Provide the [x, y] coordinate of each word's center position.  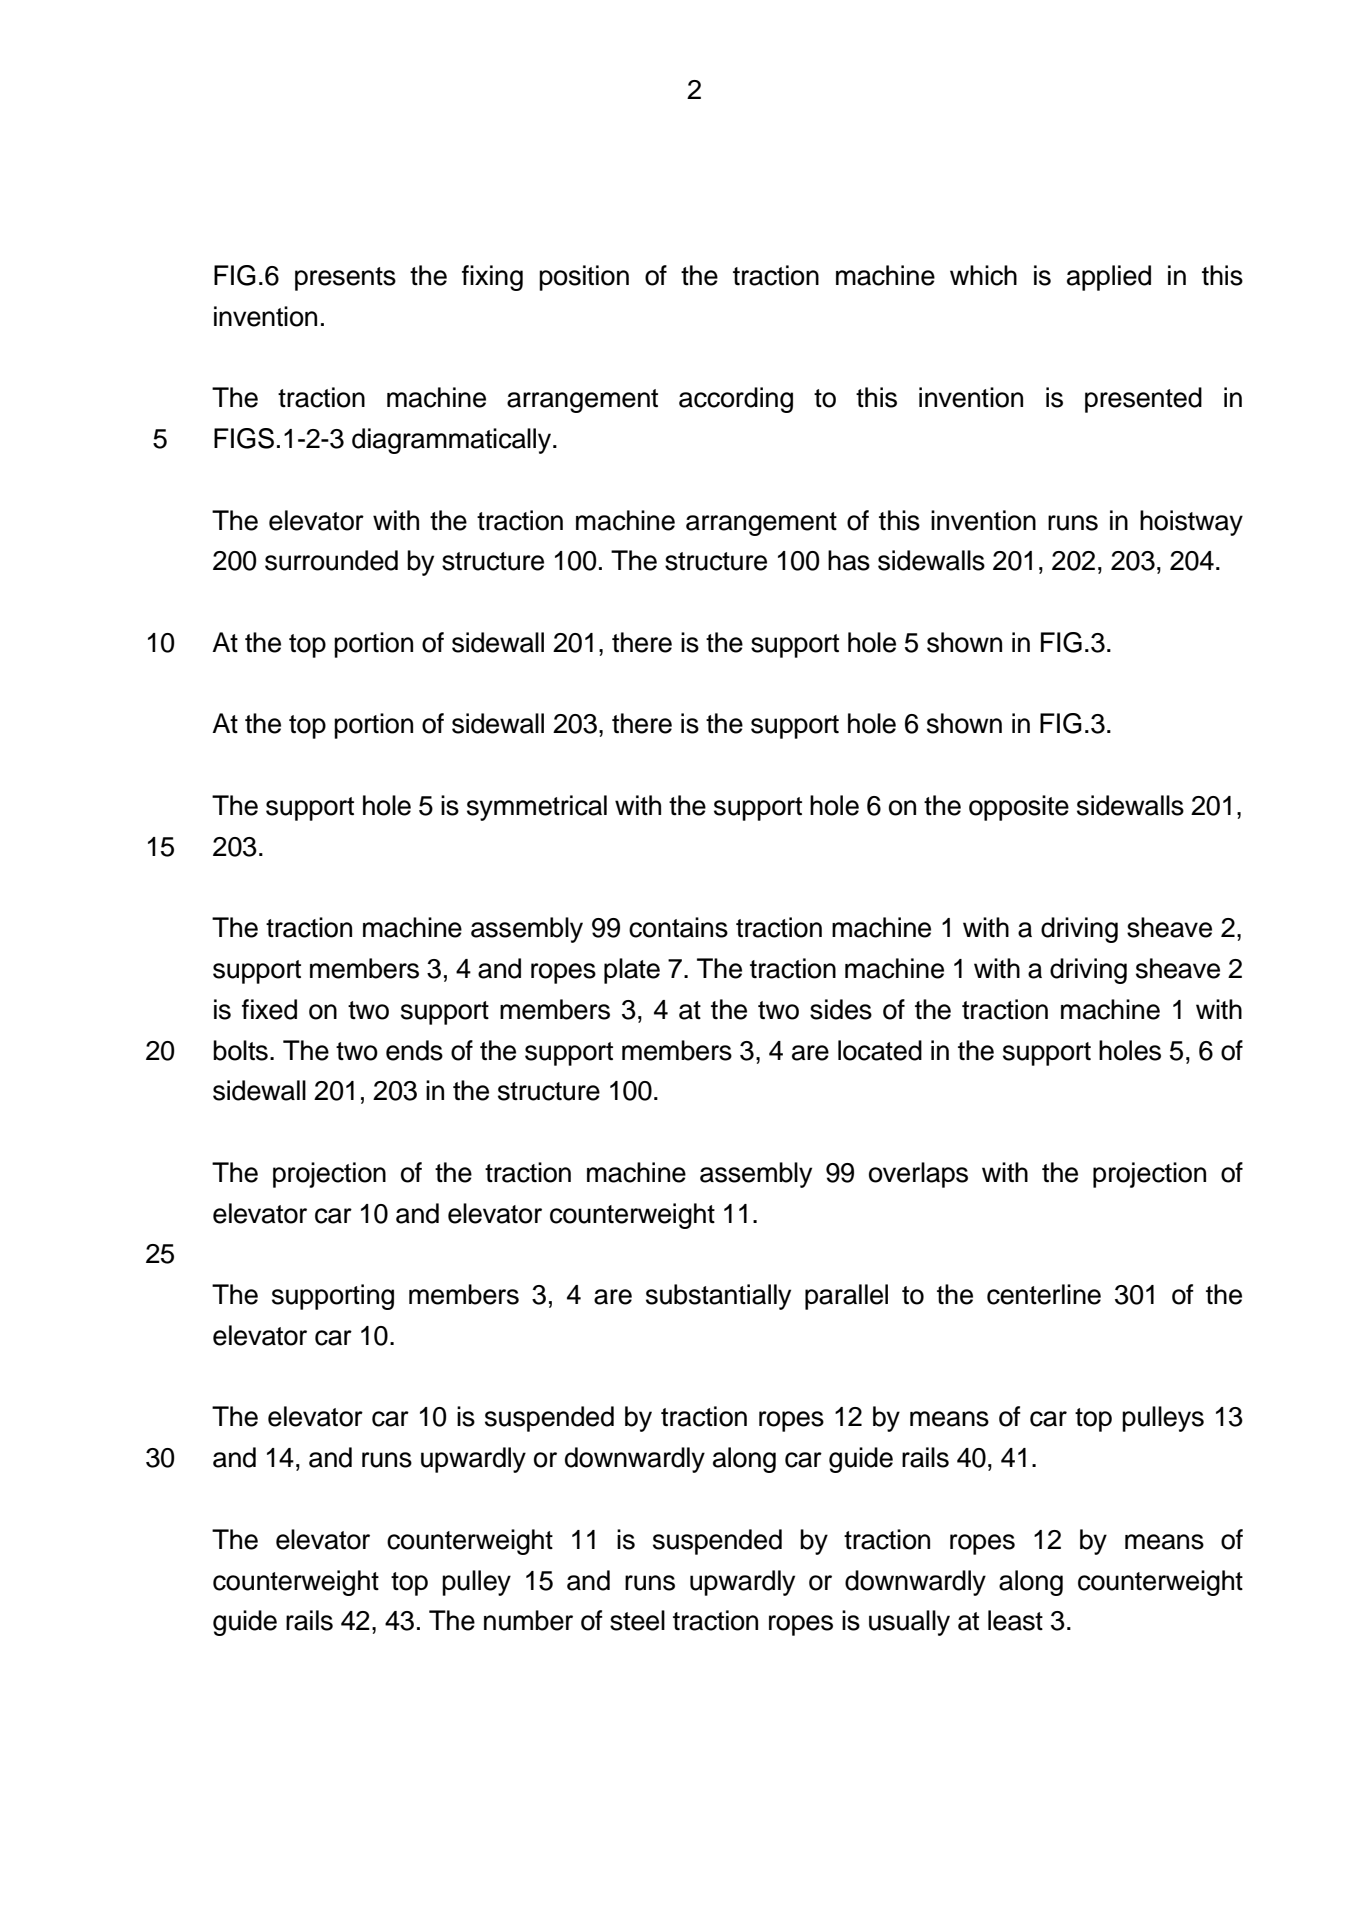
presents [345, 279]
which [983, 275]
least [1015, 1620]
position [584, 278]
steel [637, 1620]
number [528, 1620]
